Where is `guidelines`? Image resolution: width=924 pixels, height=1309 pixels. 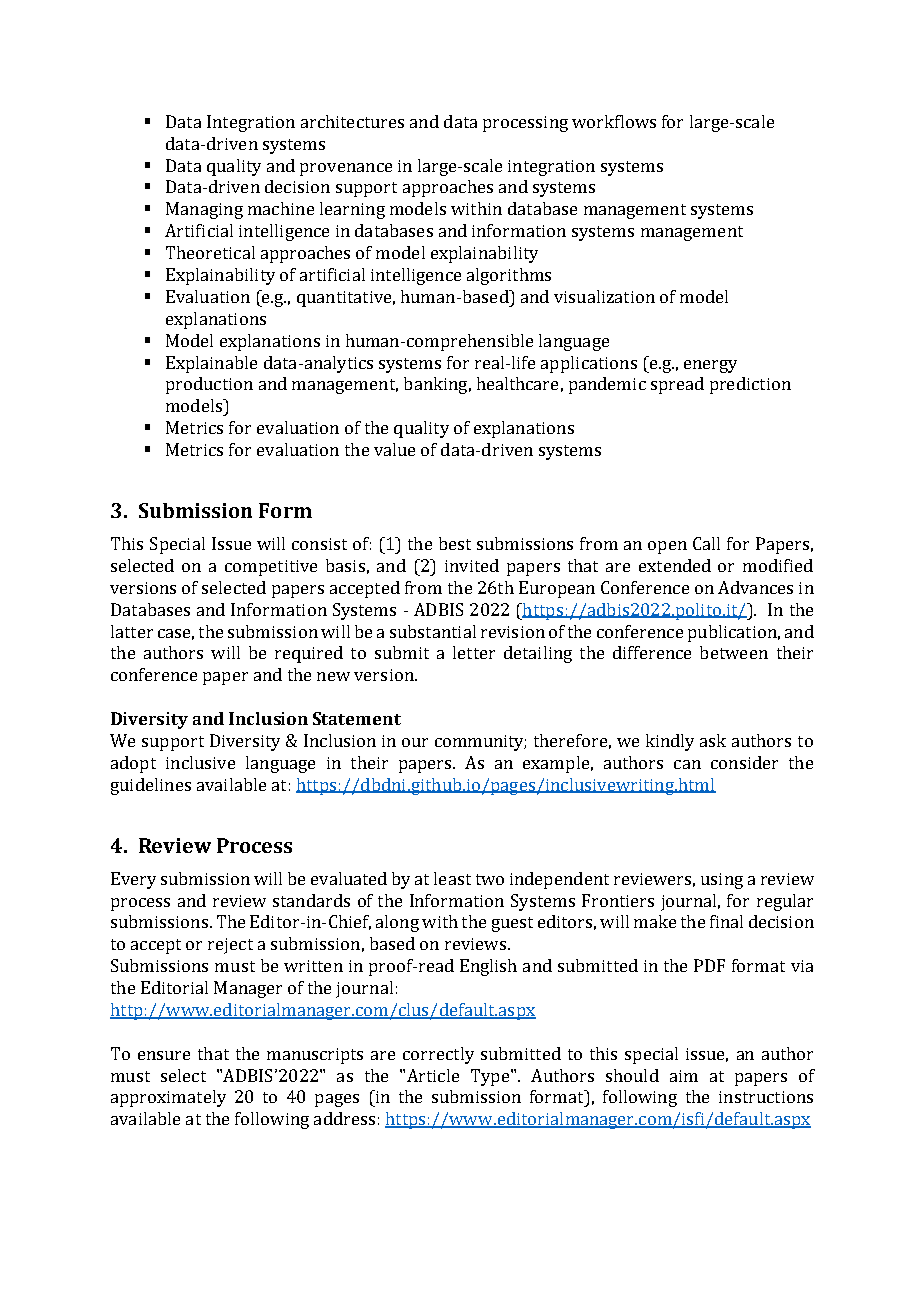
guidelines is located at coordinates (151, 786).
